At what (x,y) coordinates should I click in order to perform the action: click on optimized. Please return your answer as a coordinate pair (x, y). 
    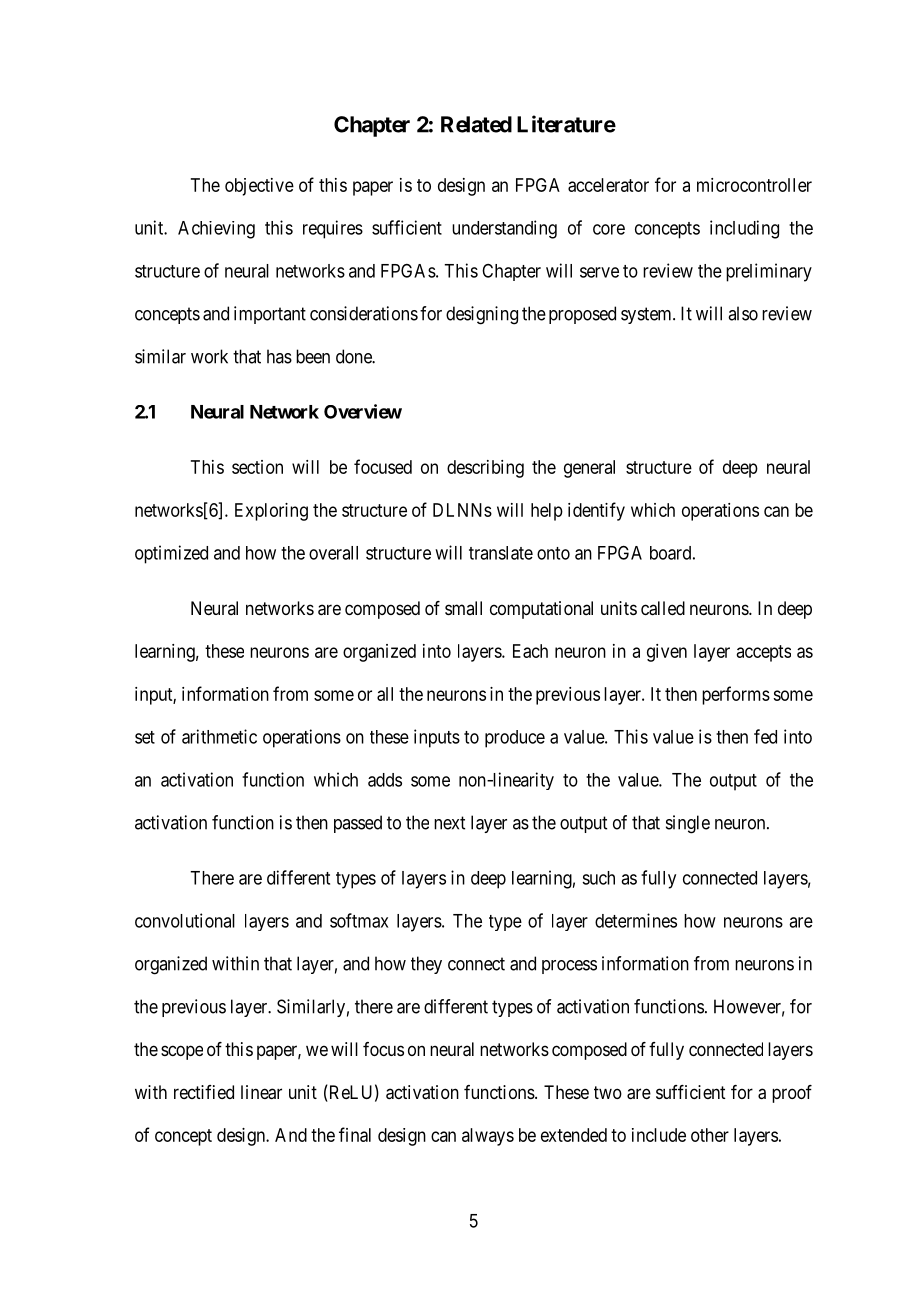
    Looking at the image, I should click on (171, 554).
